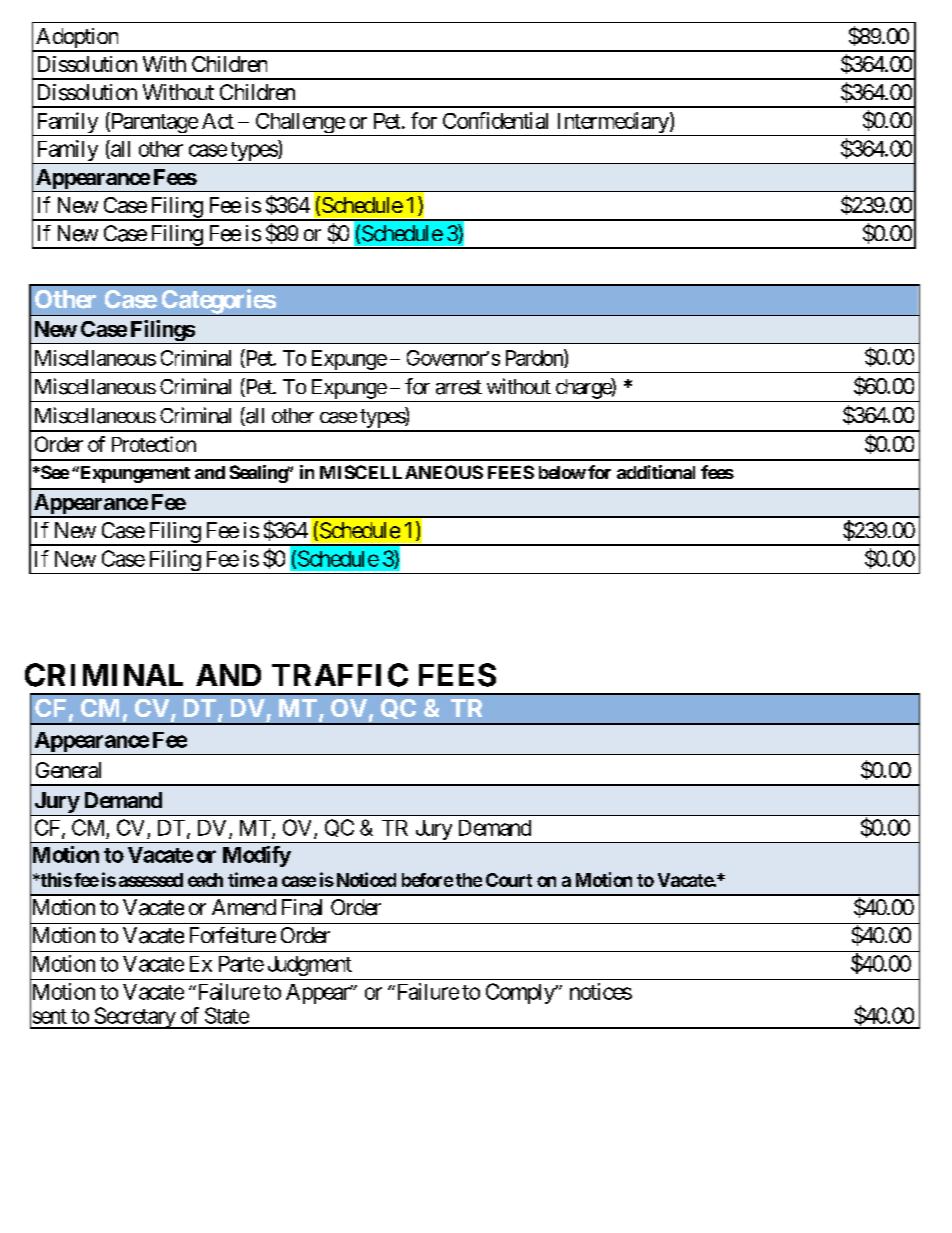 Image resolution: width=952 pixels, height=1233 pixels. What do you see at coordinates (134, 1018) in the document?
I see `Secretary` at bounding box center [134, 1018].
